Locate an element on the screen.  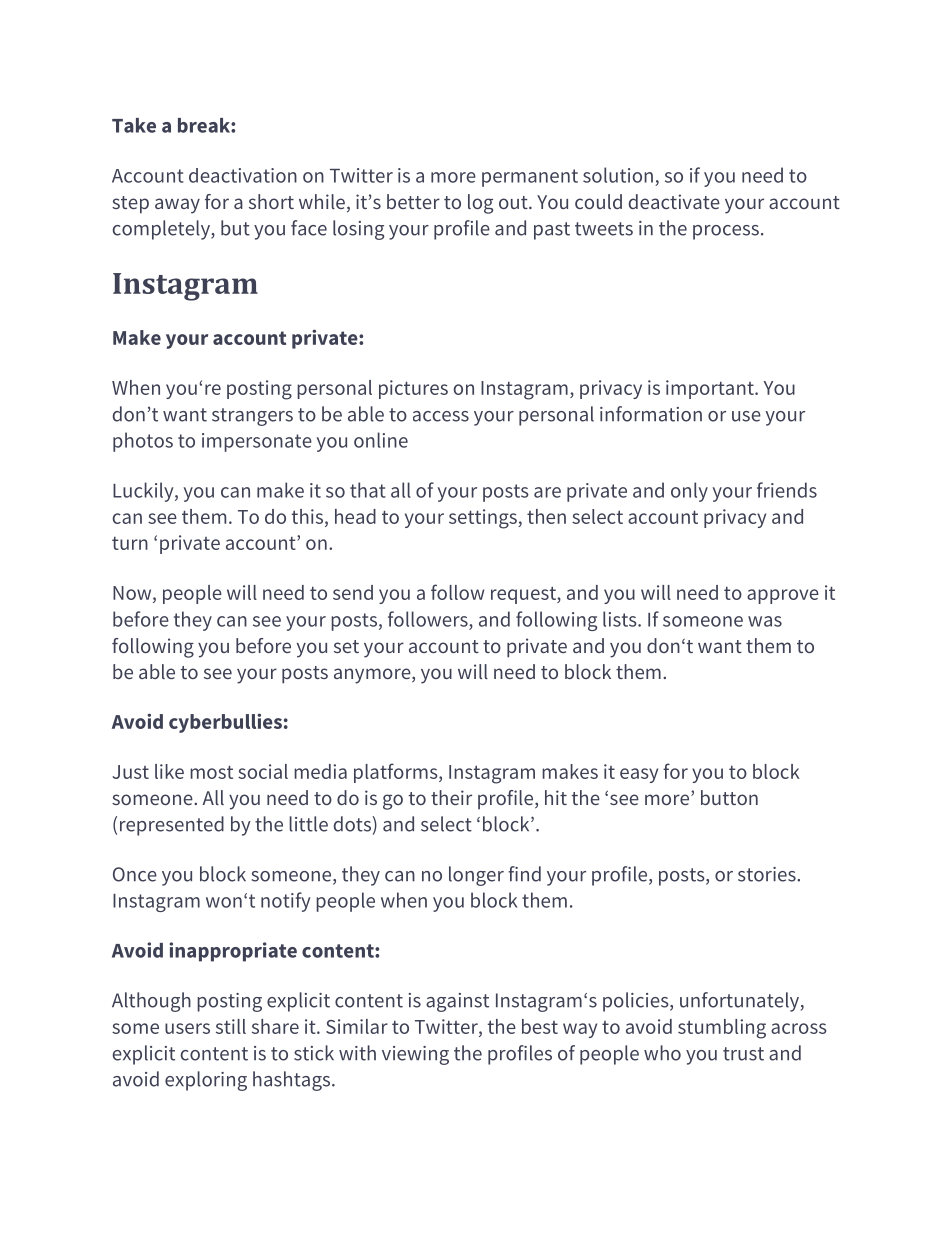
turn is located at coordinates (130, 543).
